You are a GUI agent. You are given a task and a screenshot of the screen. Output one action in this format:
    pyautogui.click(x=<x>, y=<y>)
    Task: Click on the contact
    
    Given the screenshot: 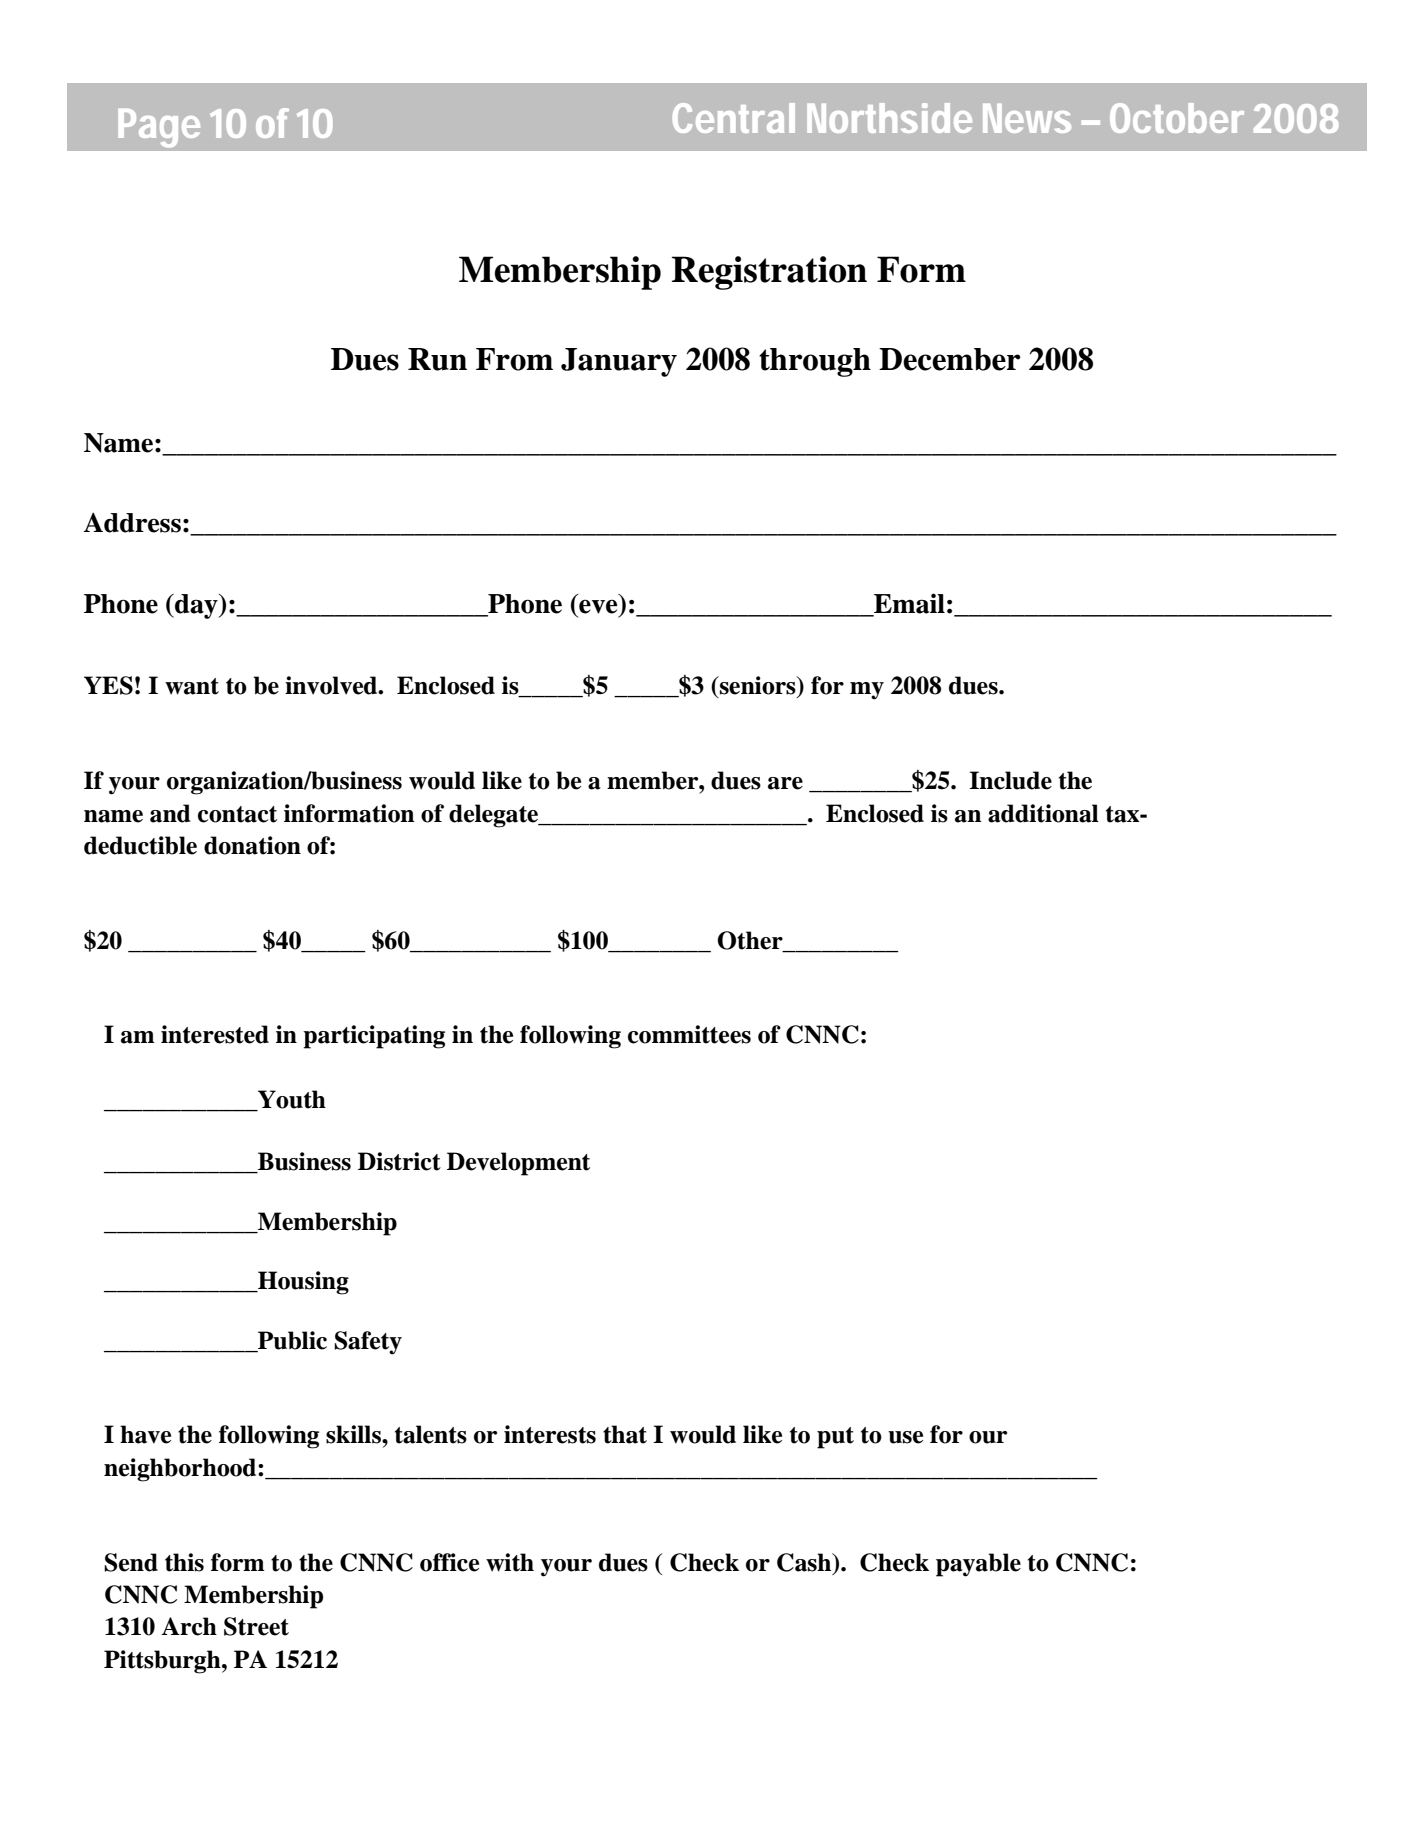 What is the action you would take?
    pyautogui.click(x=237, y=814)
